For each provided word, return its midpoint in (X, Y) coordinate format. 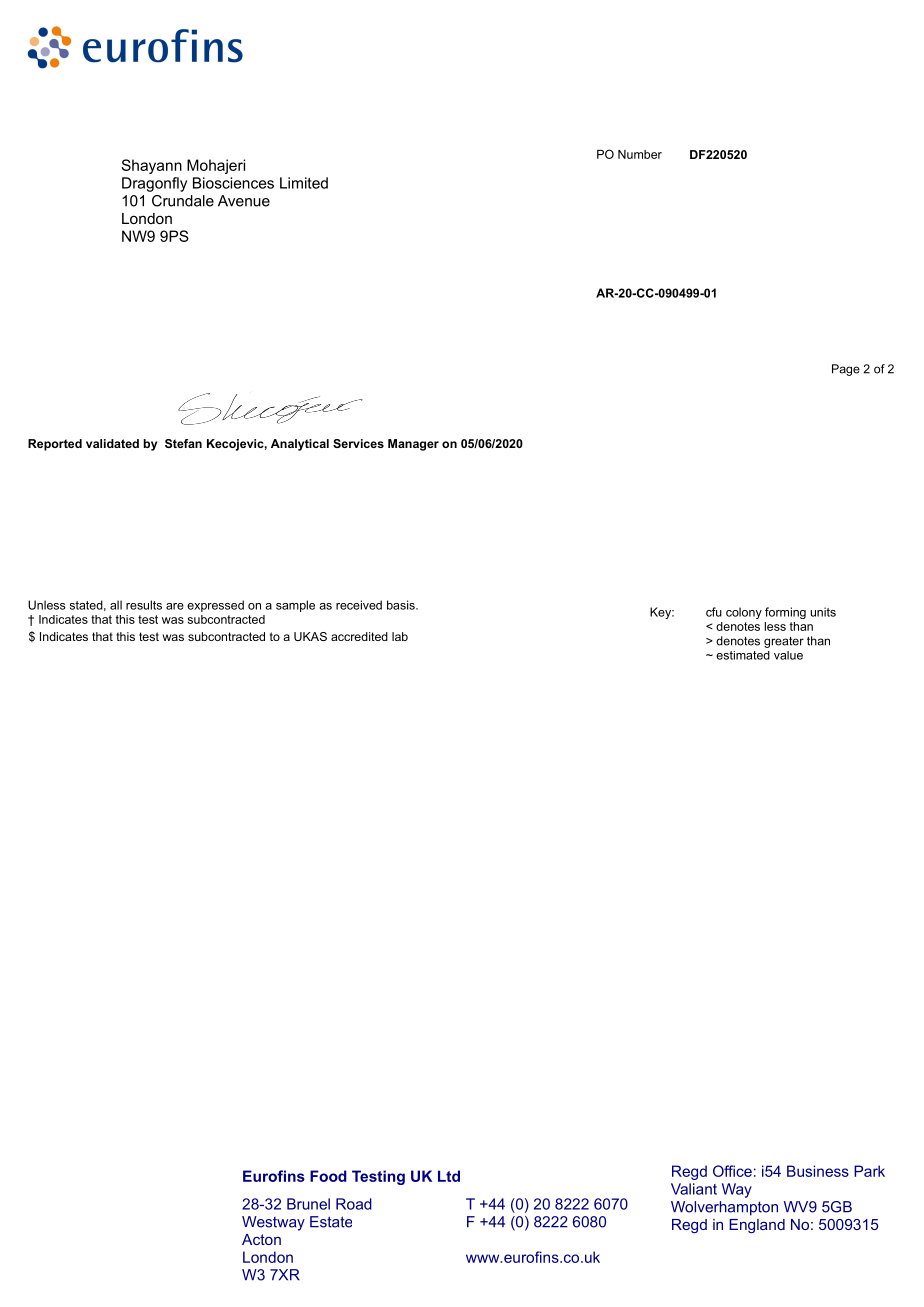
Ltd (449, 1176)
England (757, 1226)
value (788, 655)
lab (400, 636)
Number (640, 154)
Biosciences (233, 183)
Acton (261, 1239)
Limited (304, 183)
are (175, 606)
